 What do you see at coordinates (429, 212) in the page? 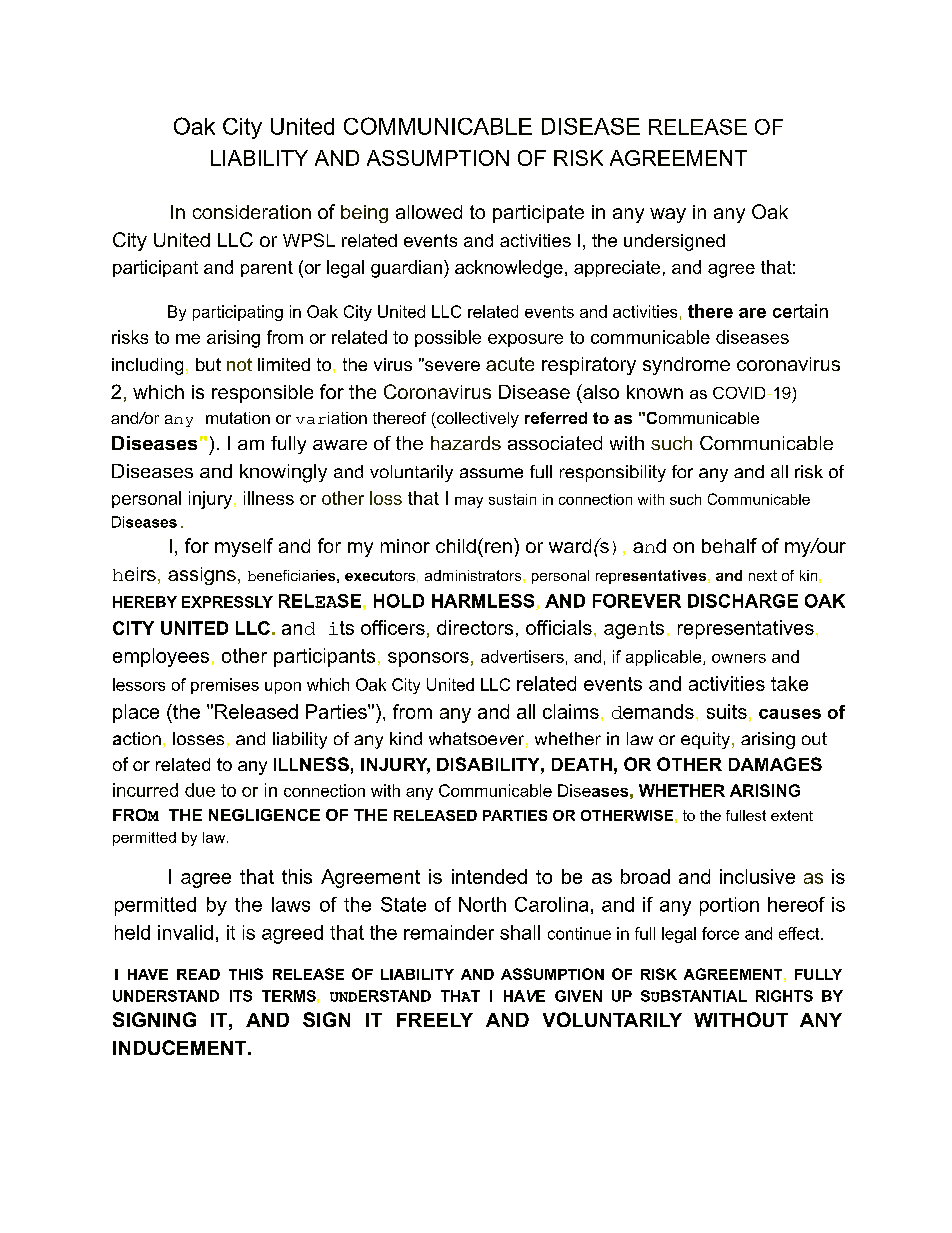
I see `allowed` at bounding box center [429, 212].
